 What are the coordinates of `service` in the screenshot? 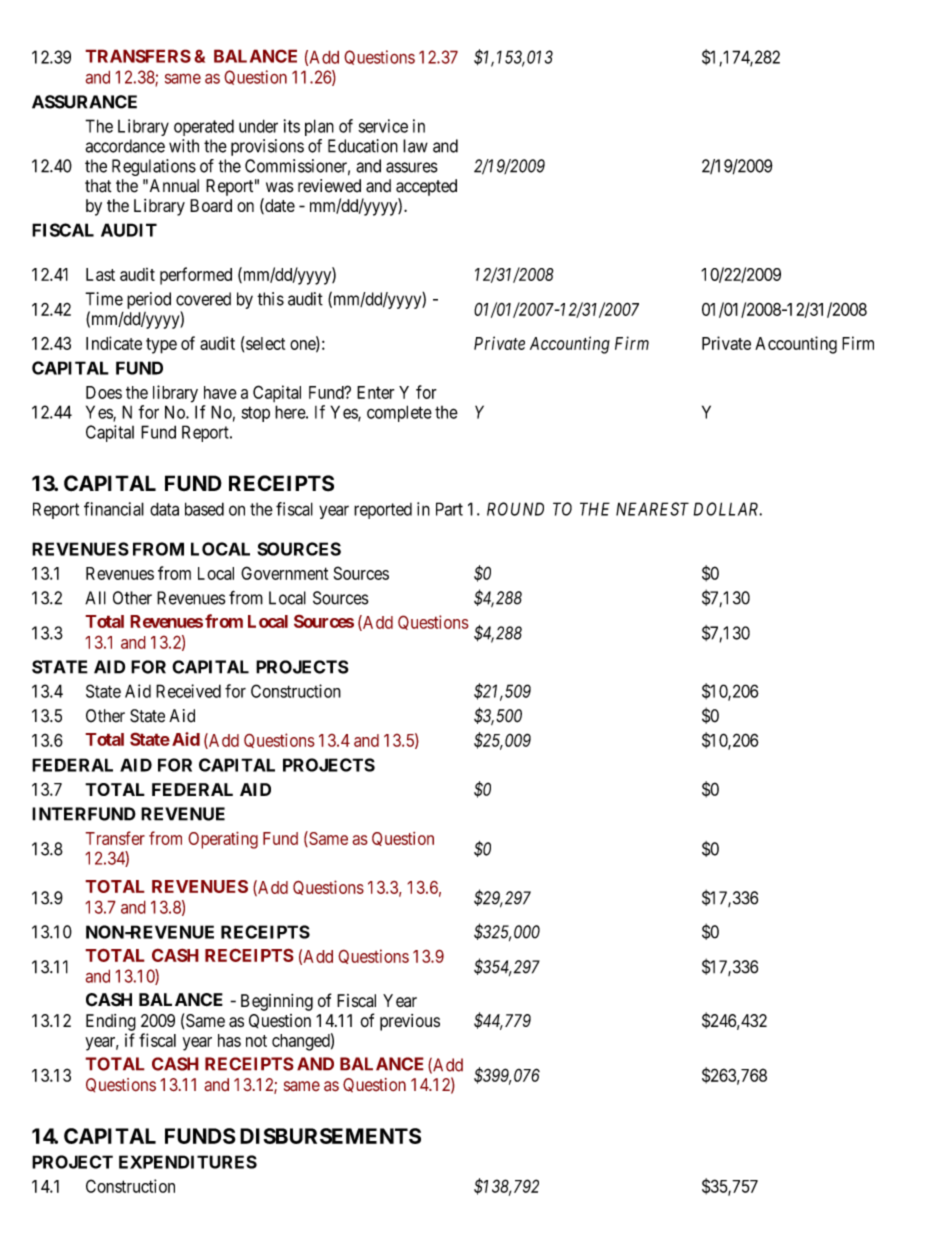 It's located at (383, 126).
